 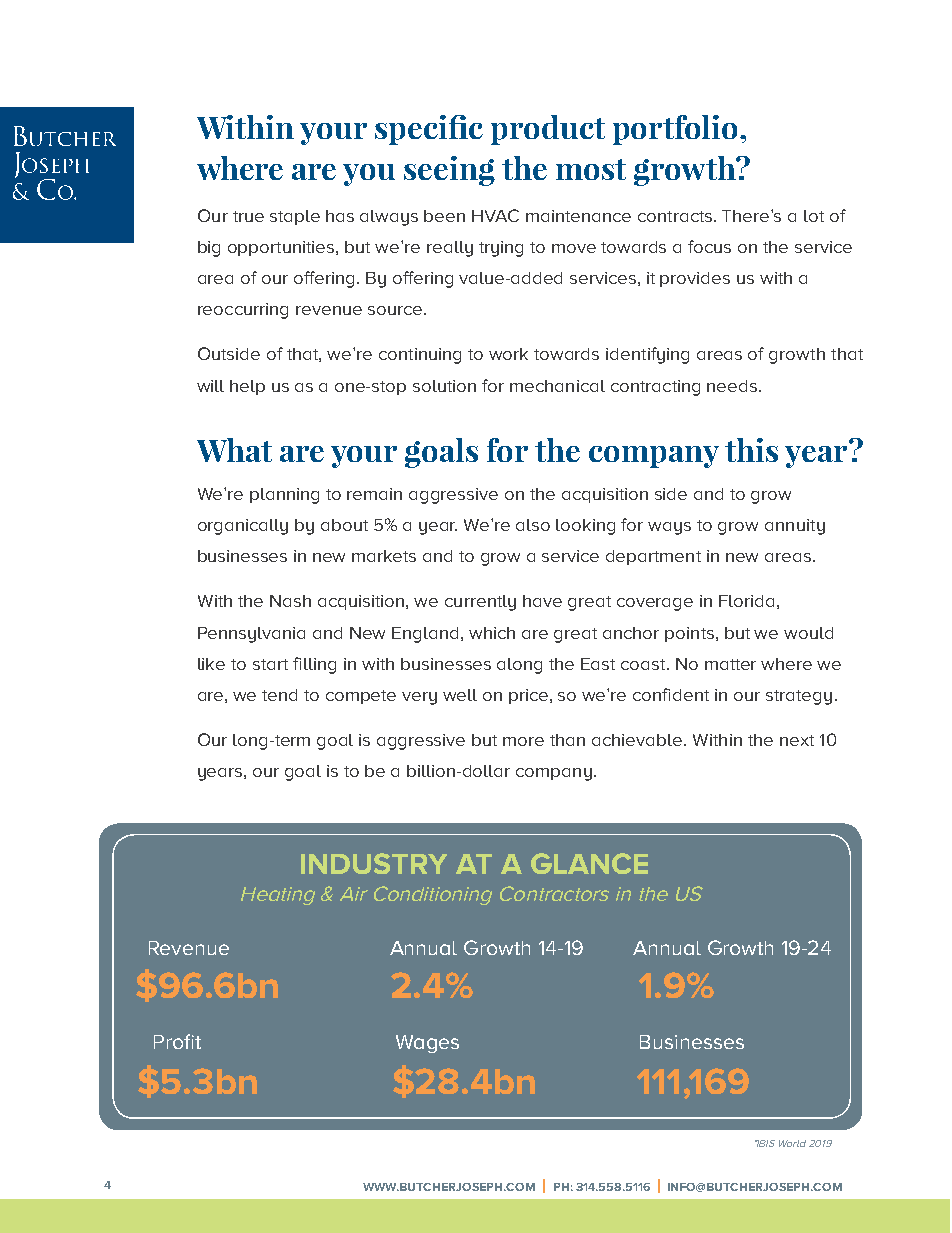 I want to click on next, so click(x=797, y=740).
